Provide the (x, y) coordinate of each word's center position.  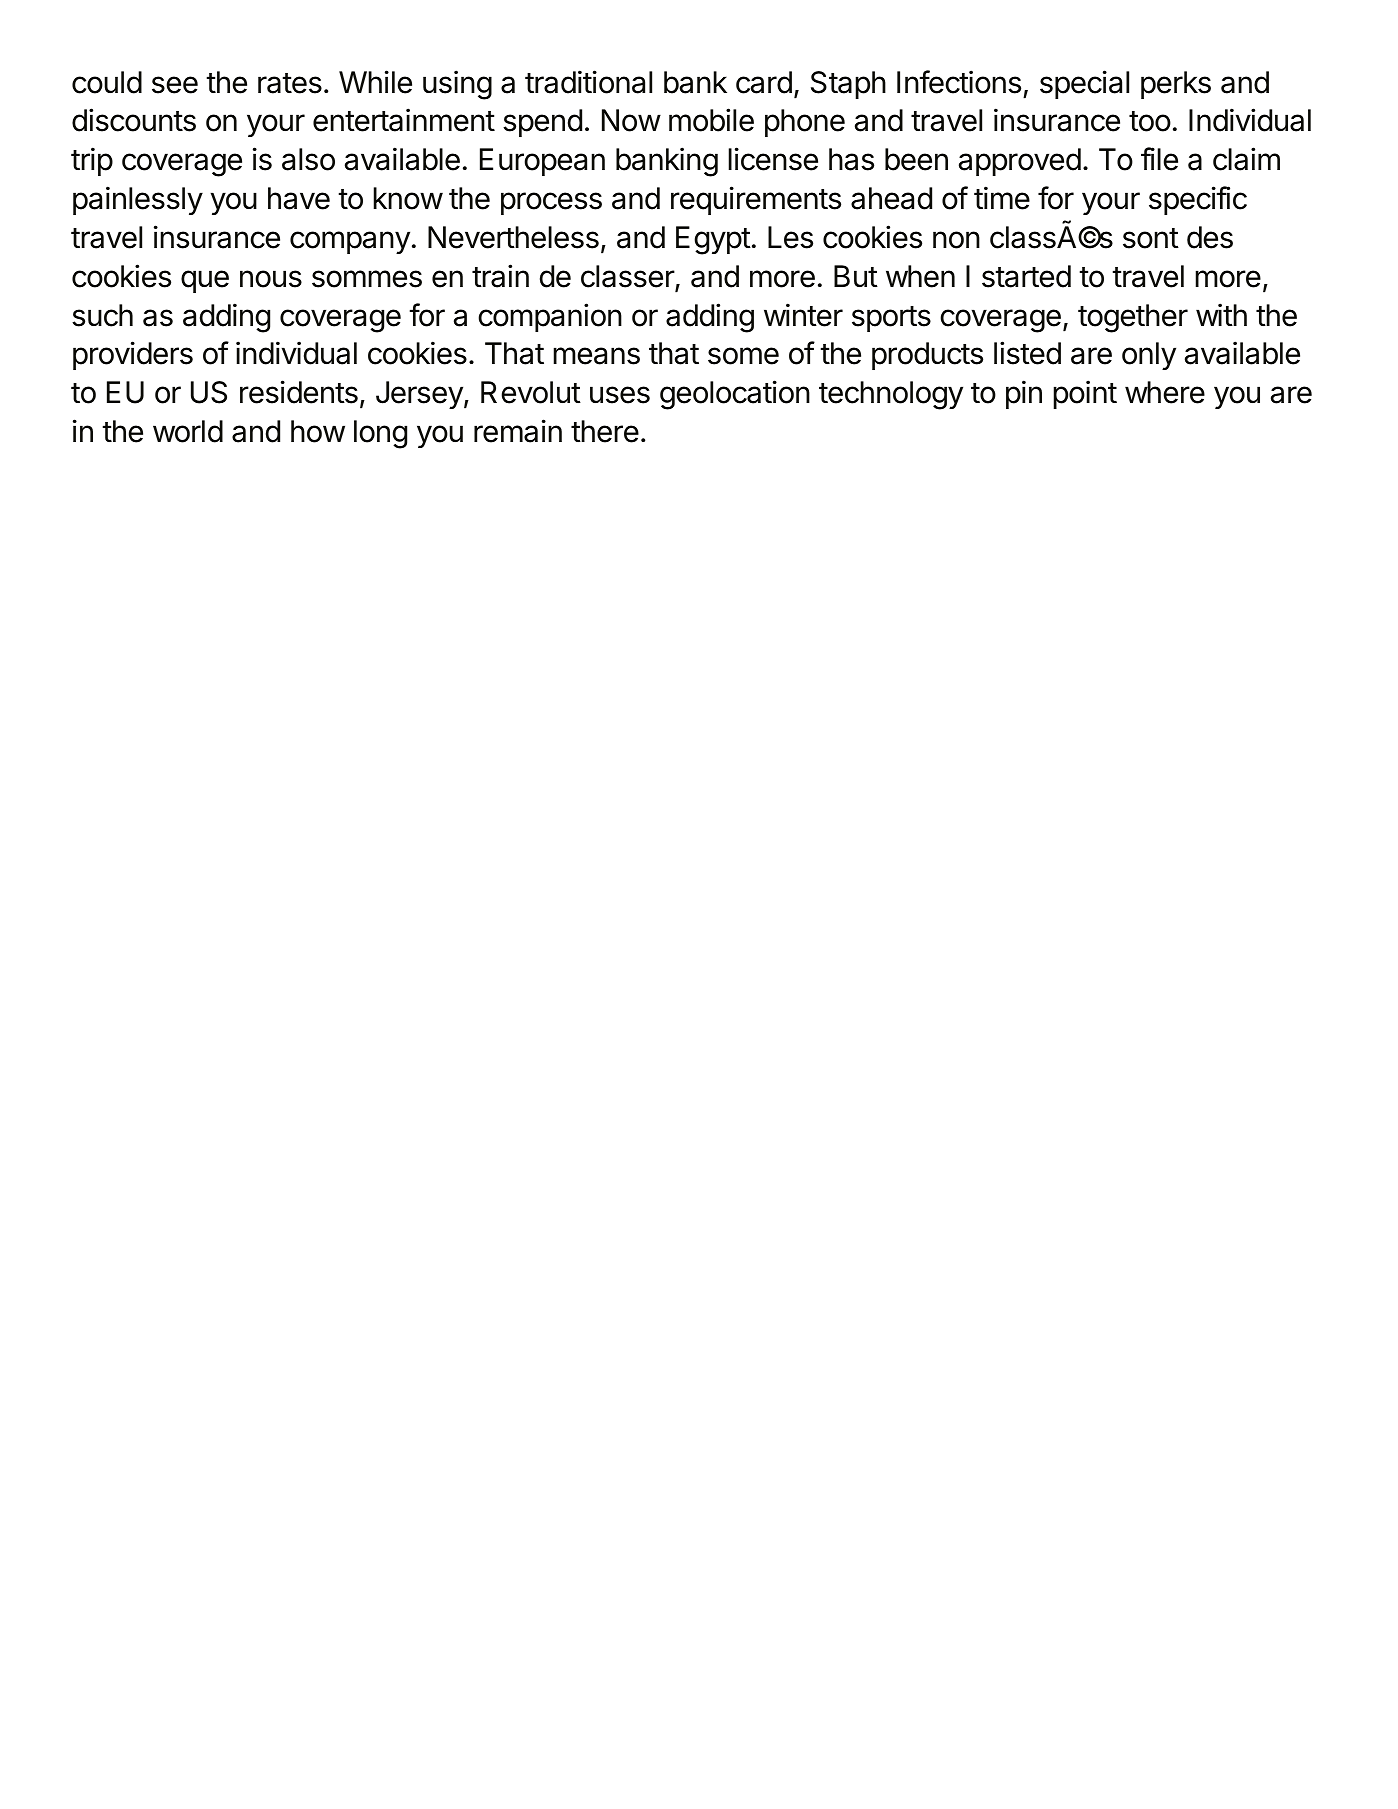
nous (271, 279)
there (605, 431)
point (1085, 394)
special (1084, 84)
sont (1151, 238)
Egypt (713, 240)
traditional (588, 82)
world (188, 431)
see (175, 85)
